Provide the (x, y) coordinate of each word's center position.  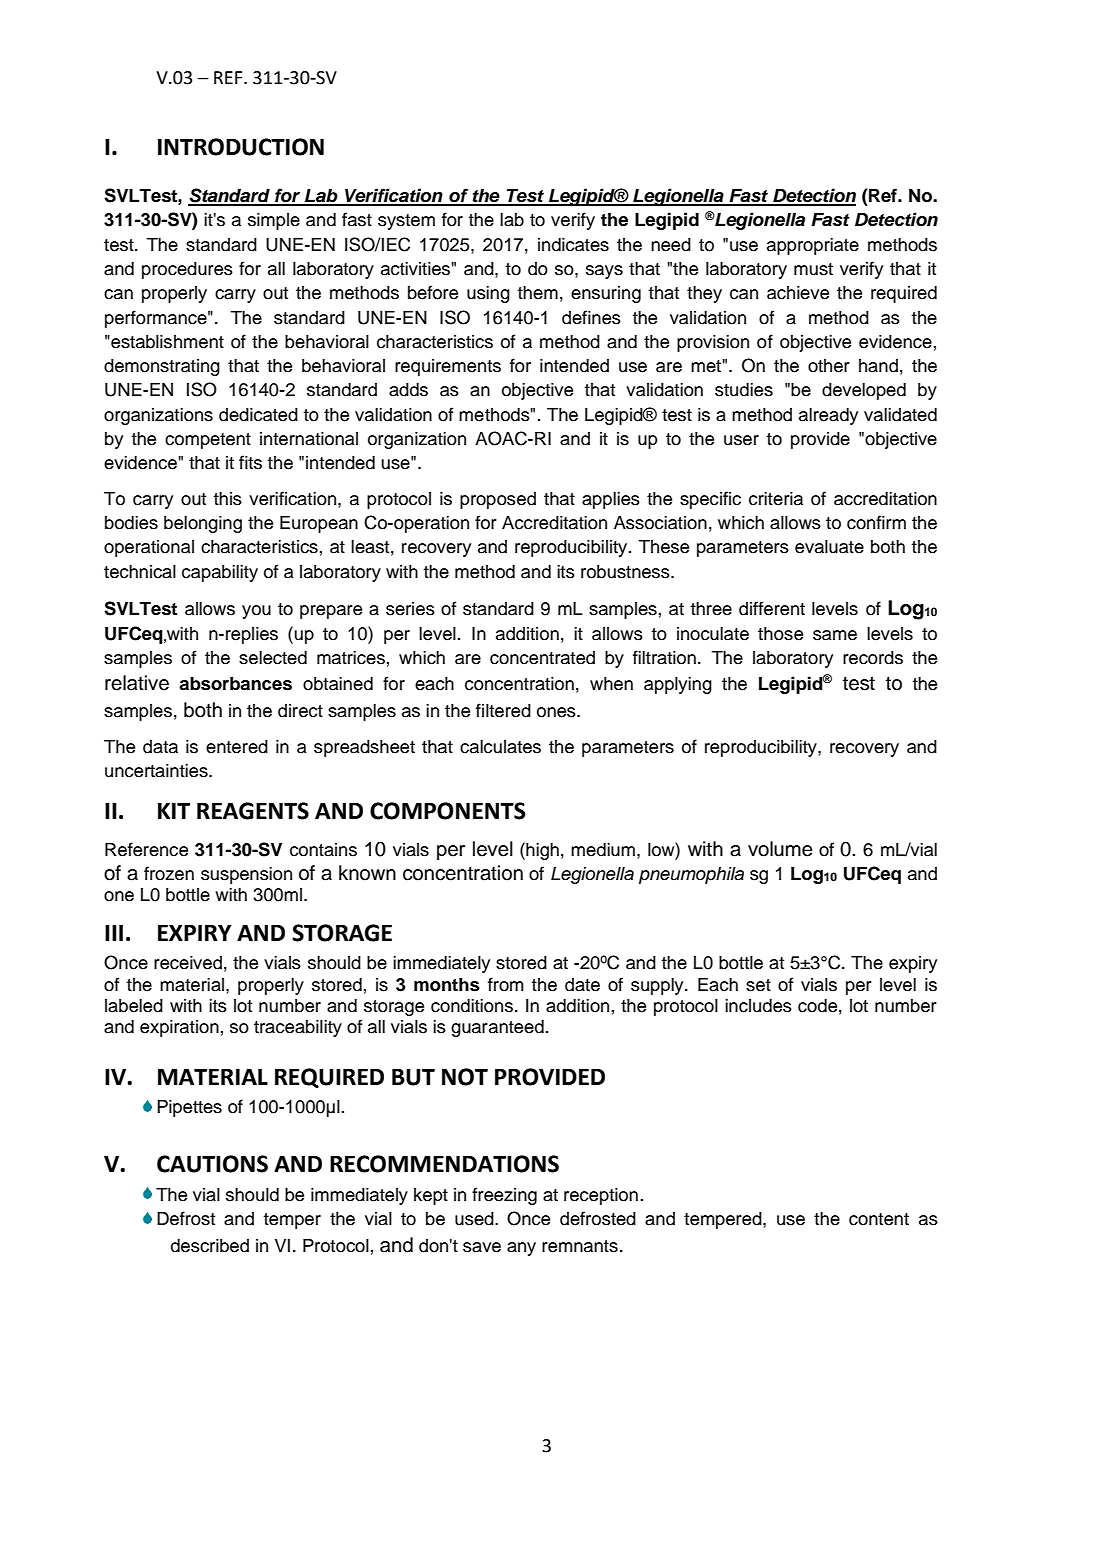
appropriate (813, 246)
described (210, 1246)
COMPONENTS (448, 811)
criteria (776, 499)
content (879, 1219)
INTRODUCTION (241, 147)
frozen (169, 873)
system (406, 222)
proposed (498, 500)
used (475, 1219)
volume (780, 849)
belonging (203, 524)
